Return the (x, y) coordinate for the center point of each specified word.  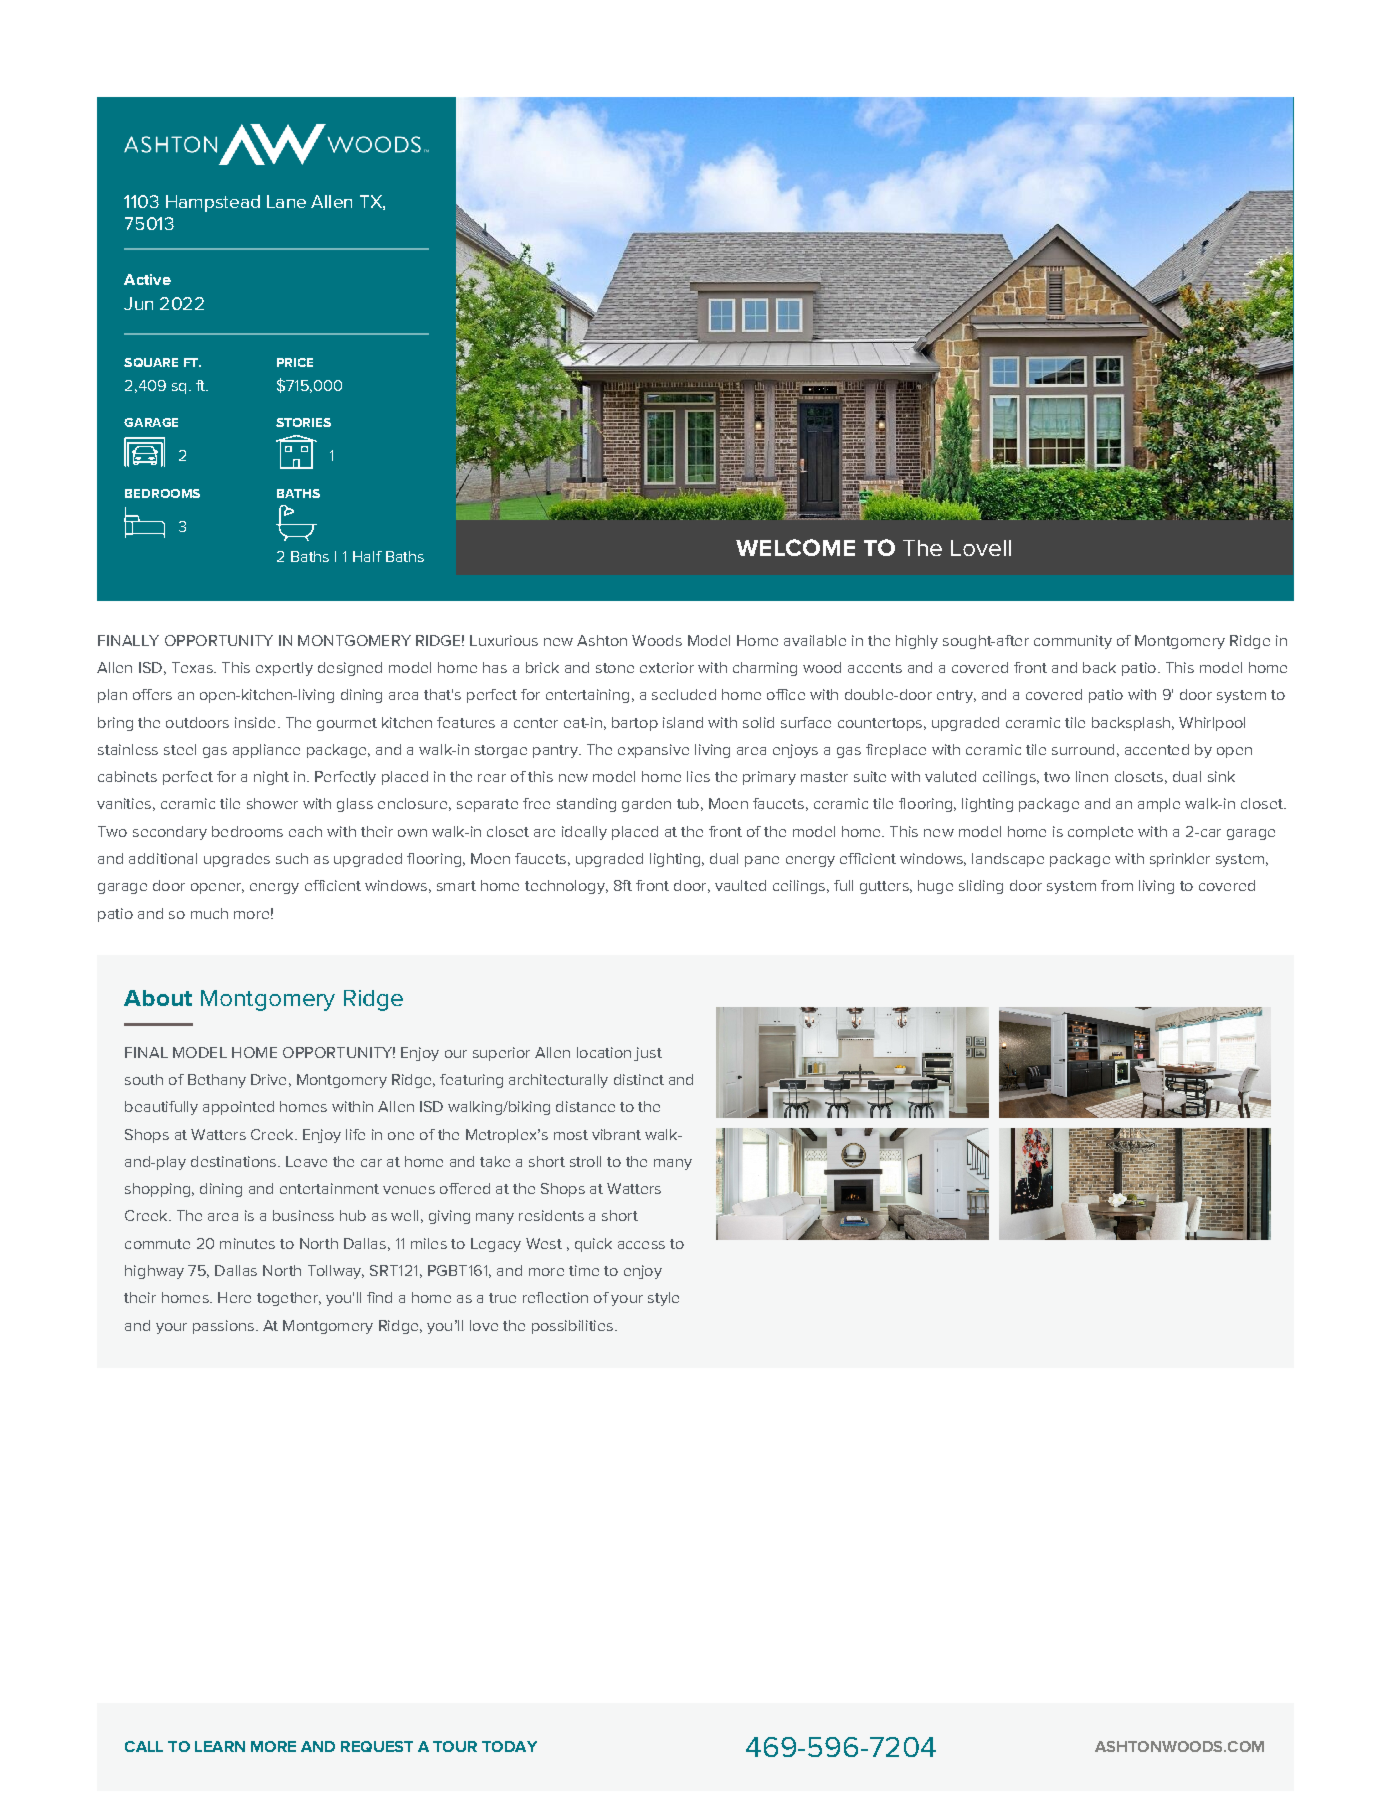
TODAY (509, 1746)
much (209, 913)
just (648, 1054)
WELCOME (795, 547)
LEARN (220, 1746)
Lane (286, 201)
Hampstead (213, 203)
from (1117, 885)
